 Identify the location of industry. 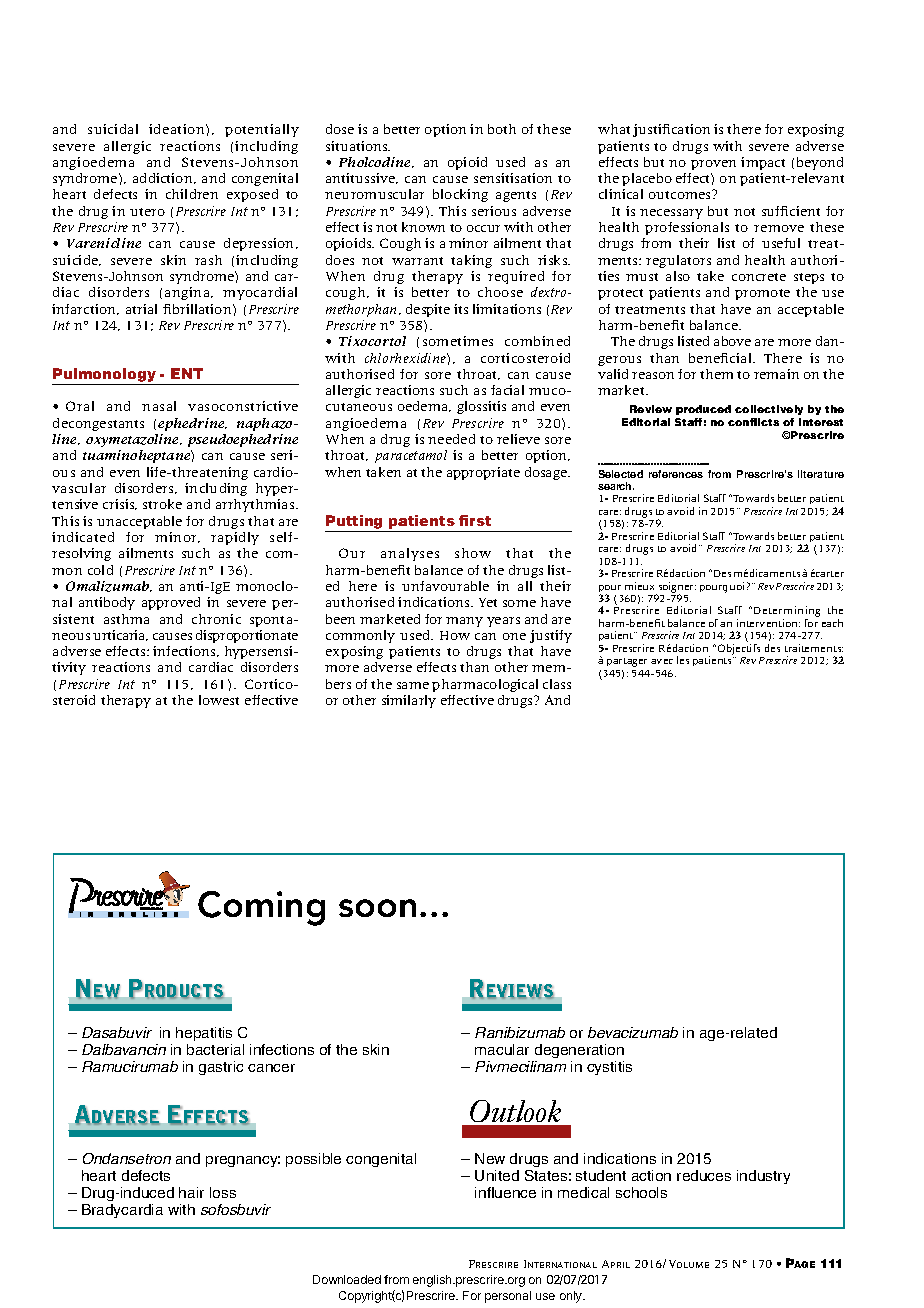
(763, 1177).
